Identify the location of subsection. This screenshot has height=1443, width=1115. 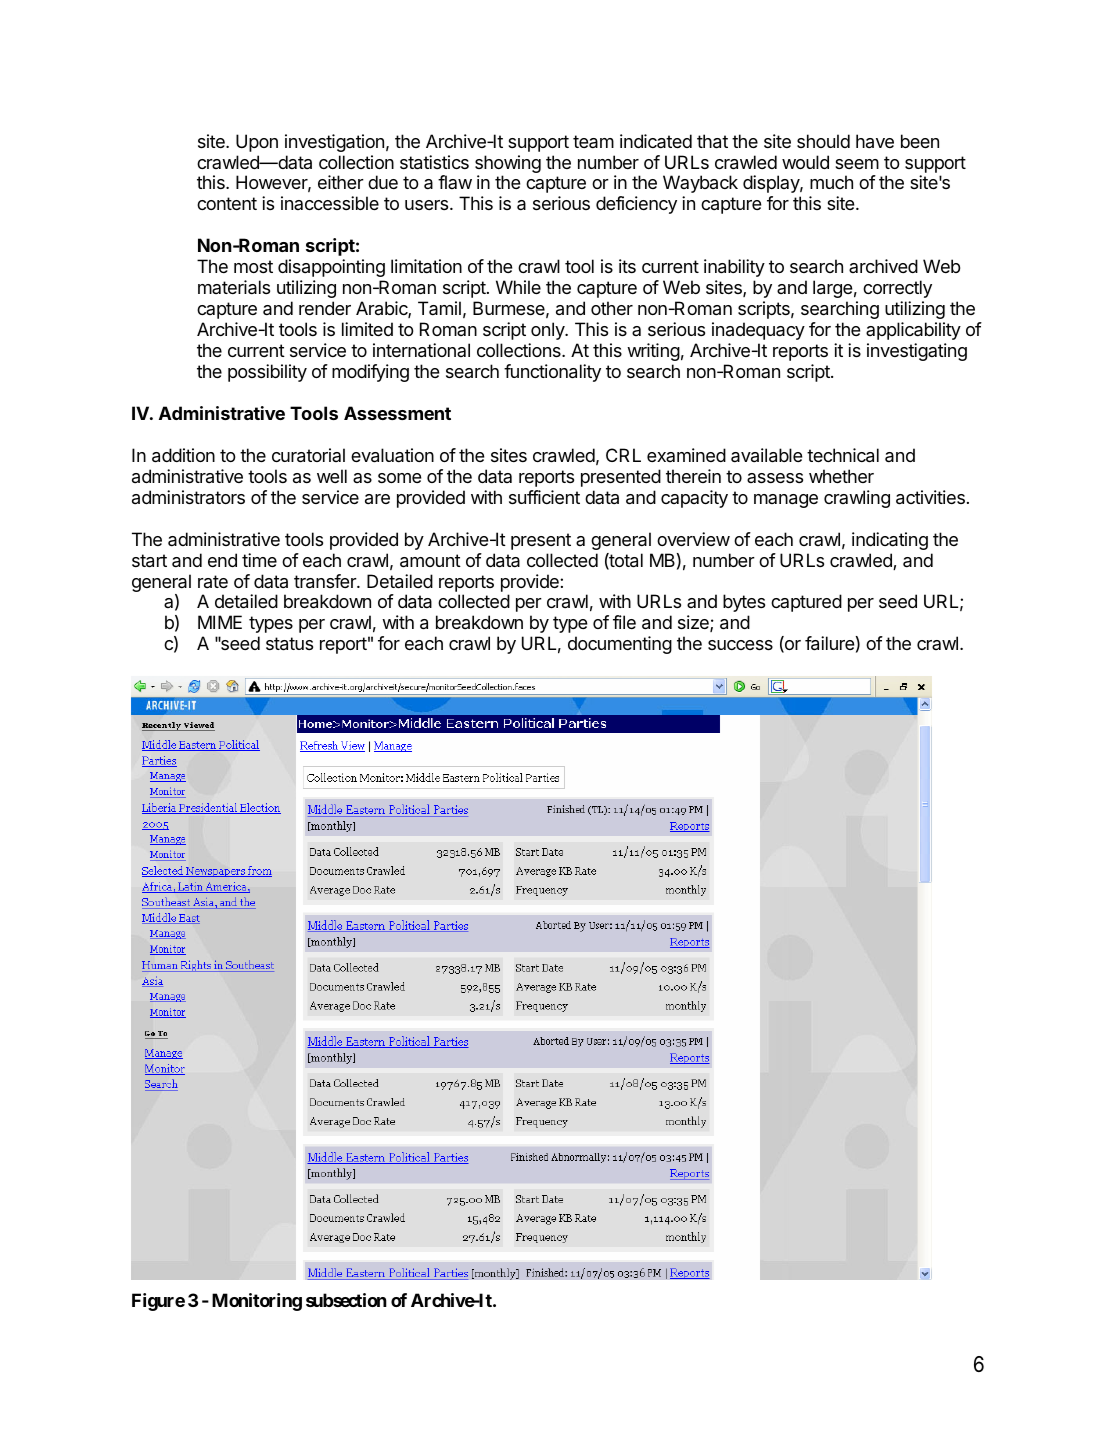
(346, 1300).
